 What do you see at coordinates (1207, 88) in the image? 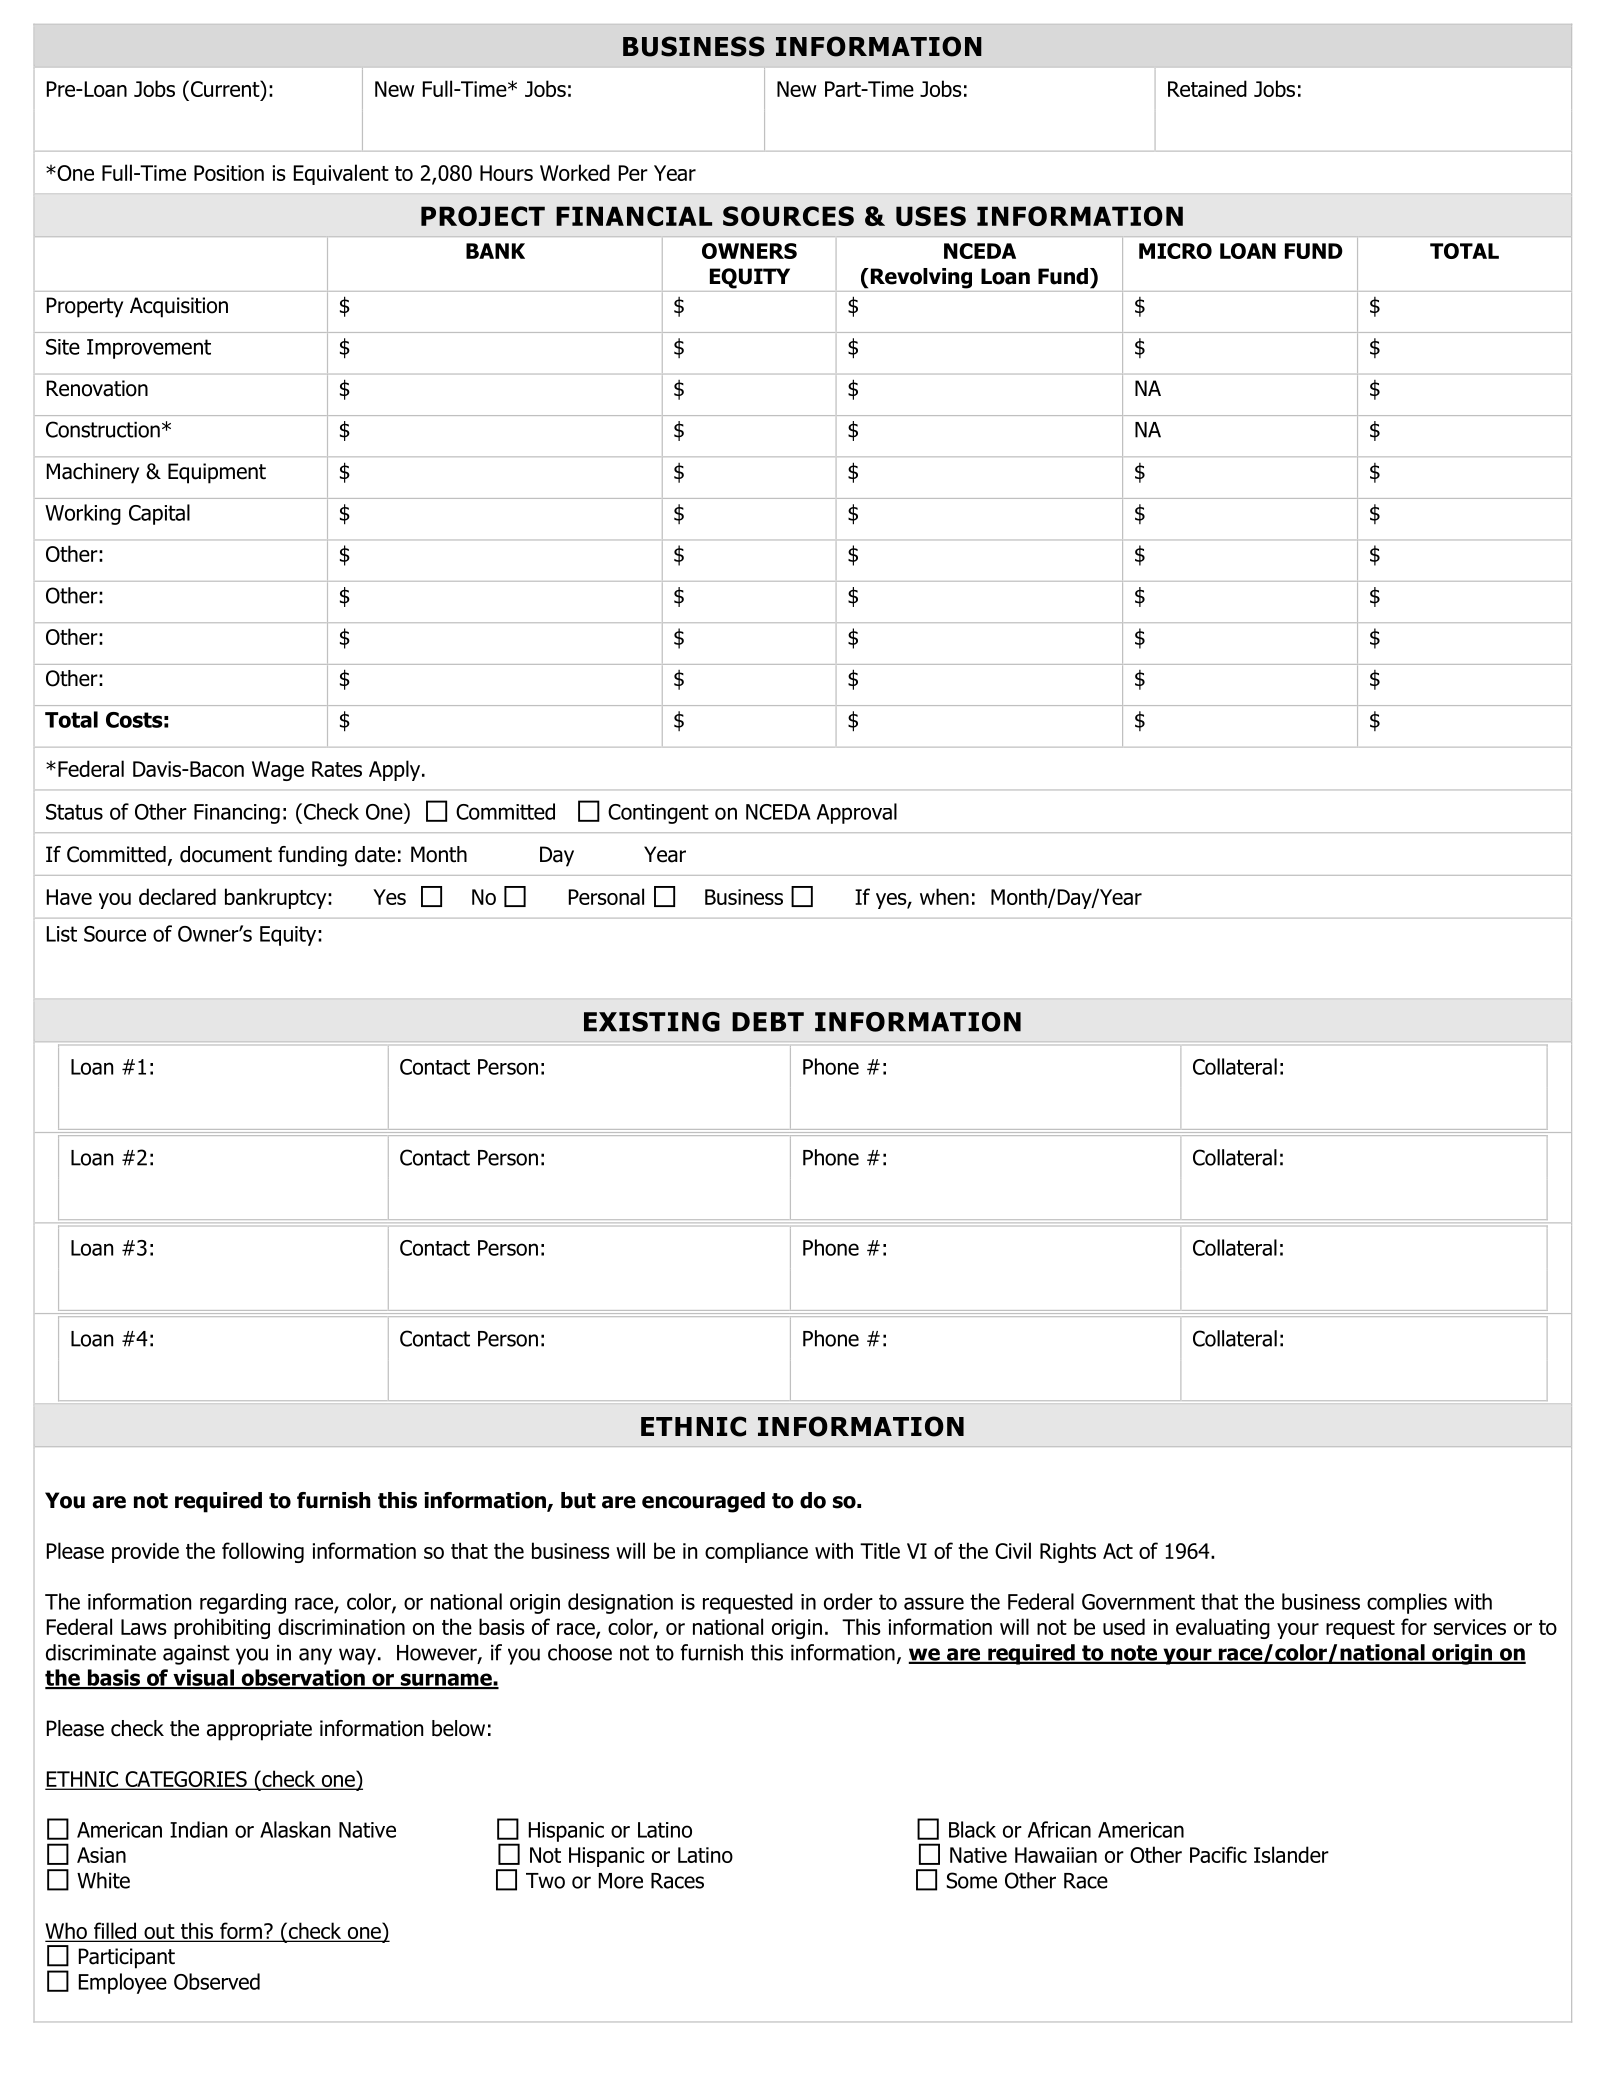
I see `Retained` at bounding box center [1207, 88].
